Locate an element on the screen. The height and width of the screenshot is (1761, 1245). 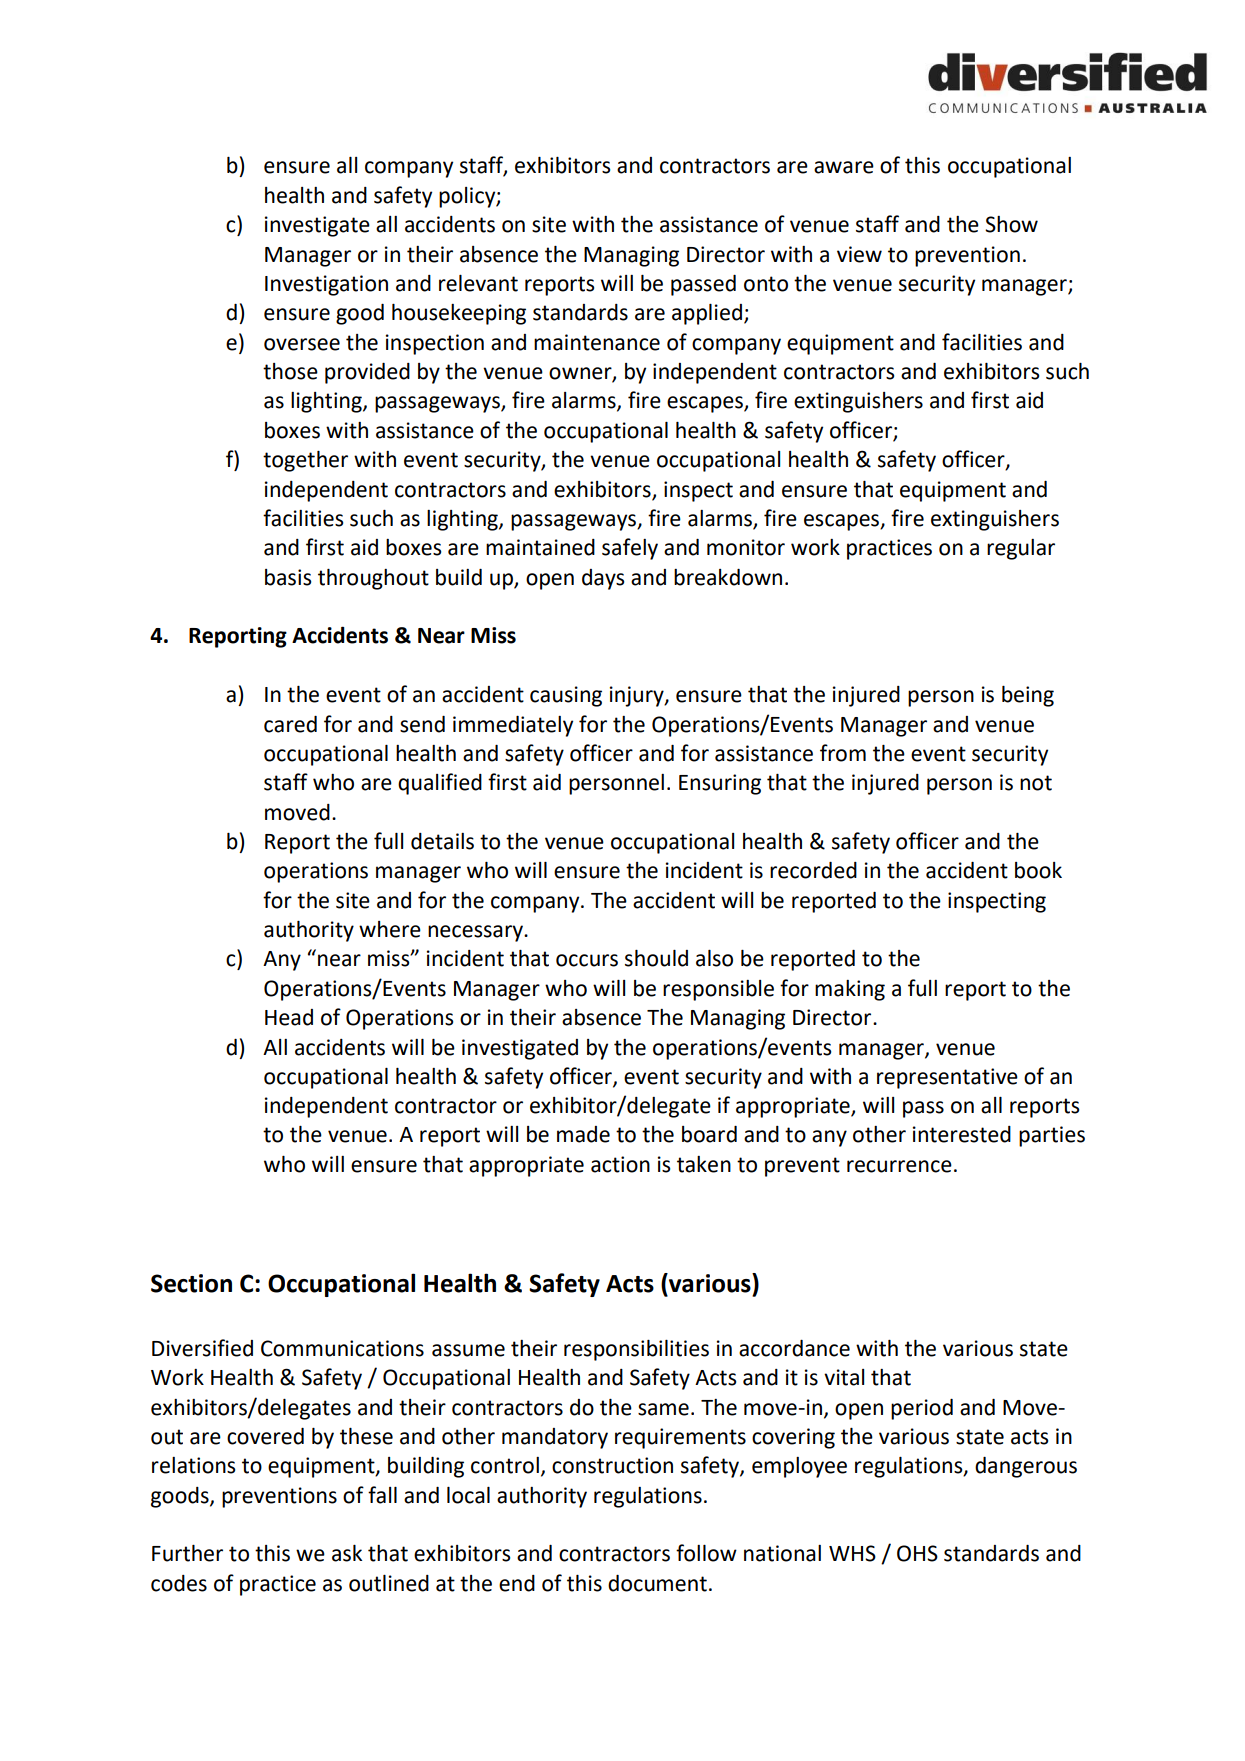
where is located at coordinates (390, 929).
